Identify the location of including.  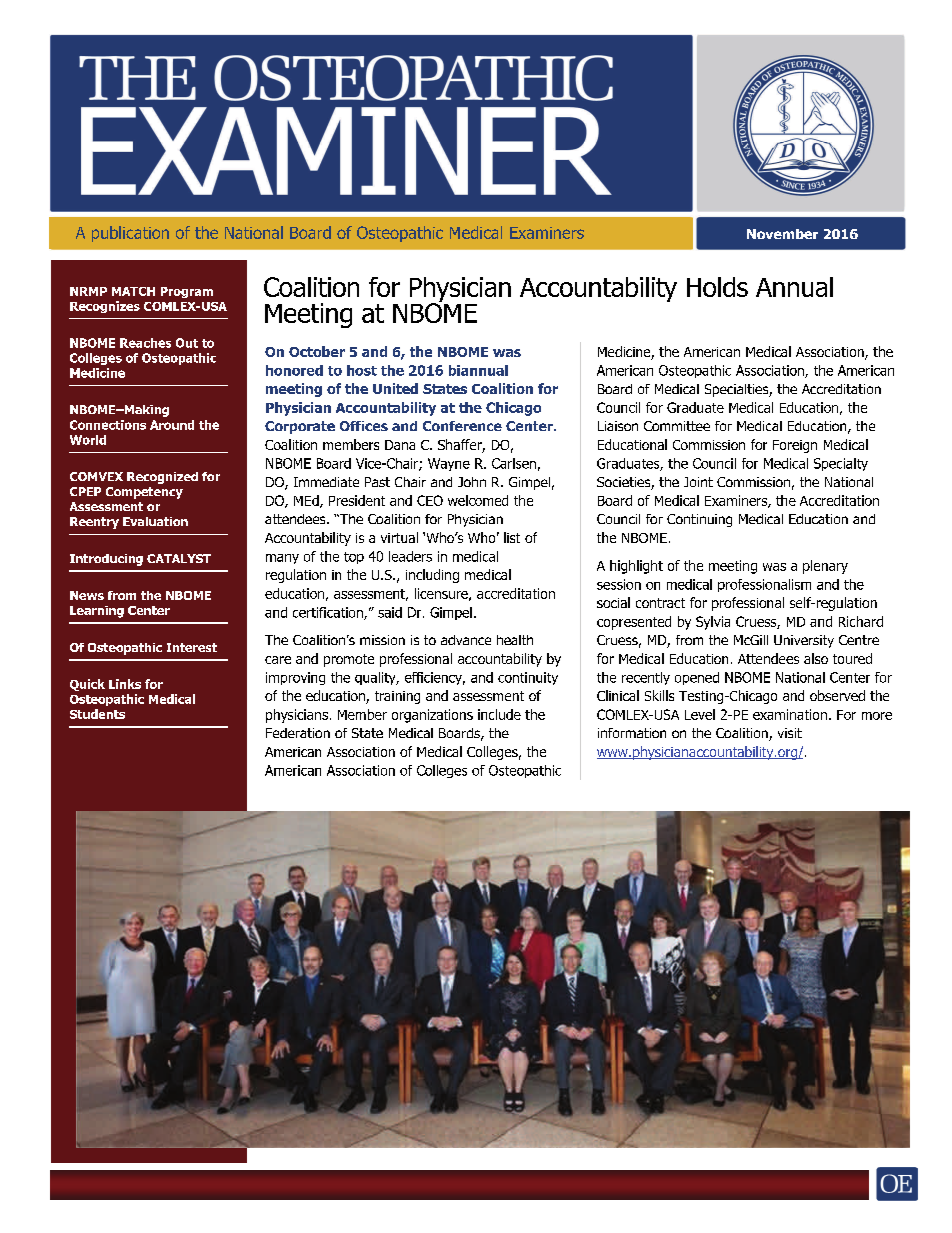
(432, 576).
